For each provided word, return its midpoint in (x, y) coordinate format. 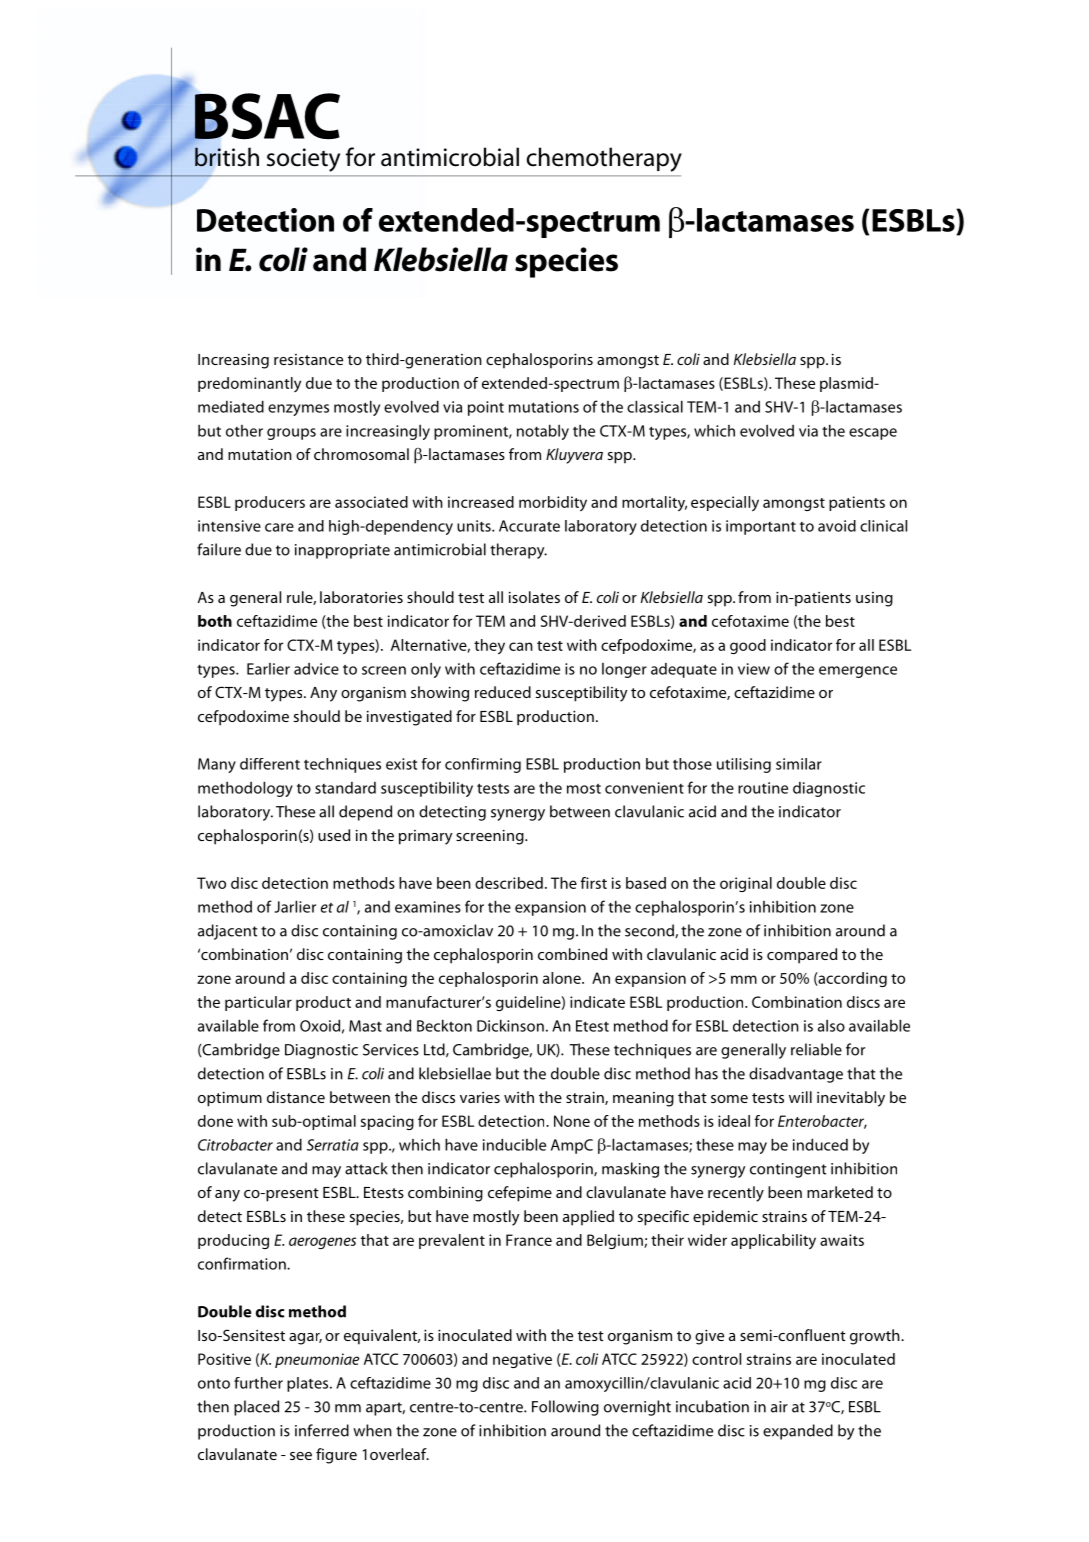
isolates (534, 597)
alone (563, 978)
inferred (322, 1430)
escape (873, 434)
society (303, 160)
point (486, 408)
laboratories (361, 597)
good (748, 646)
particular (258, 1003)
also (831, 1026)
